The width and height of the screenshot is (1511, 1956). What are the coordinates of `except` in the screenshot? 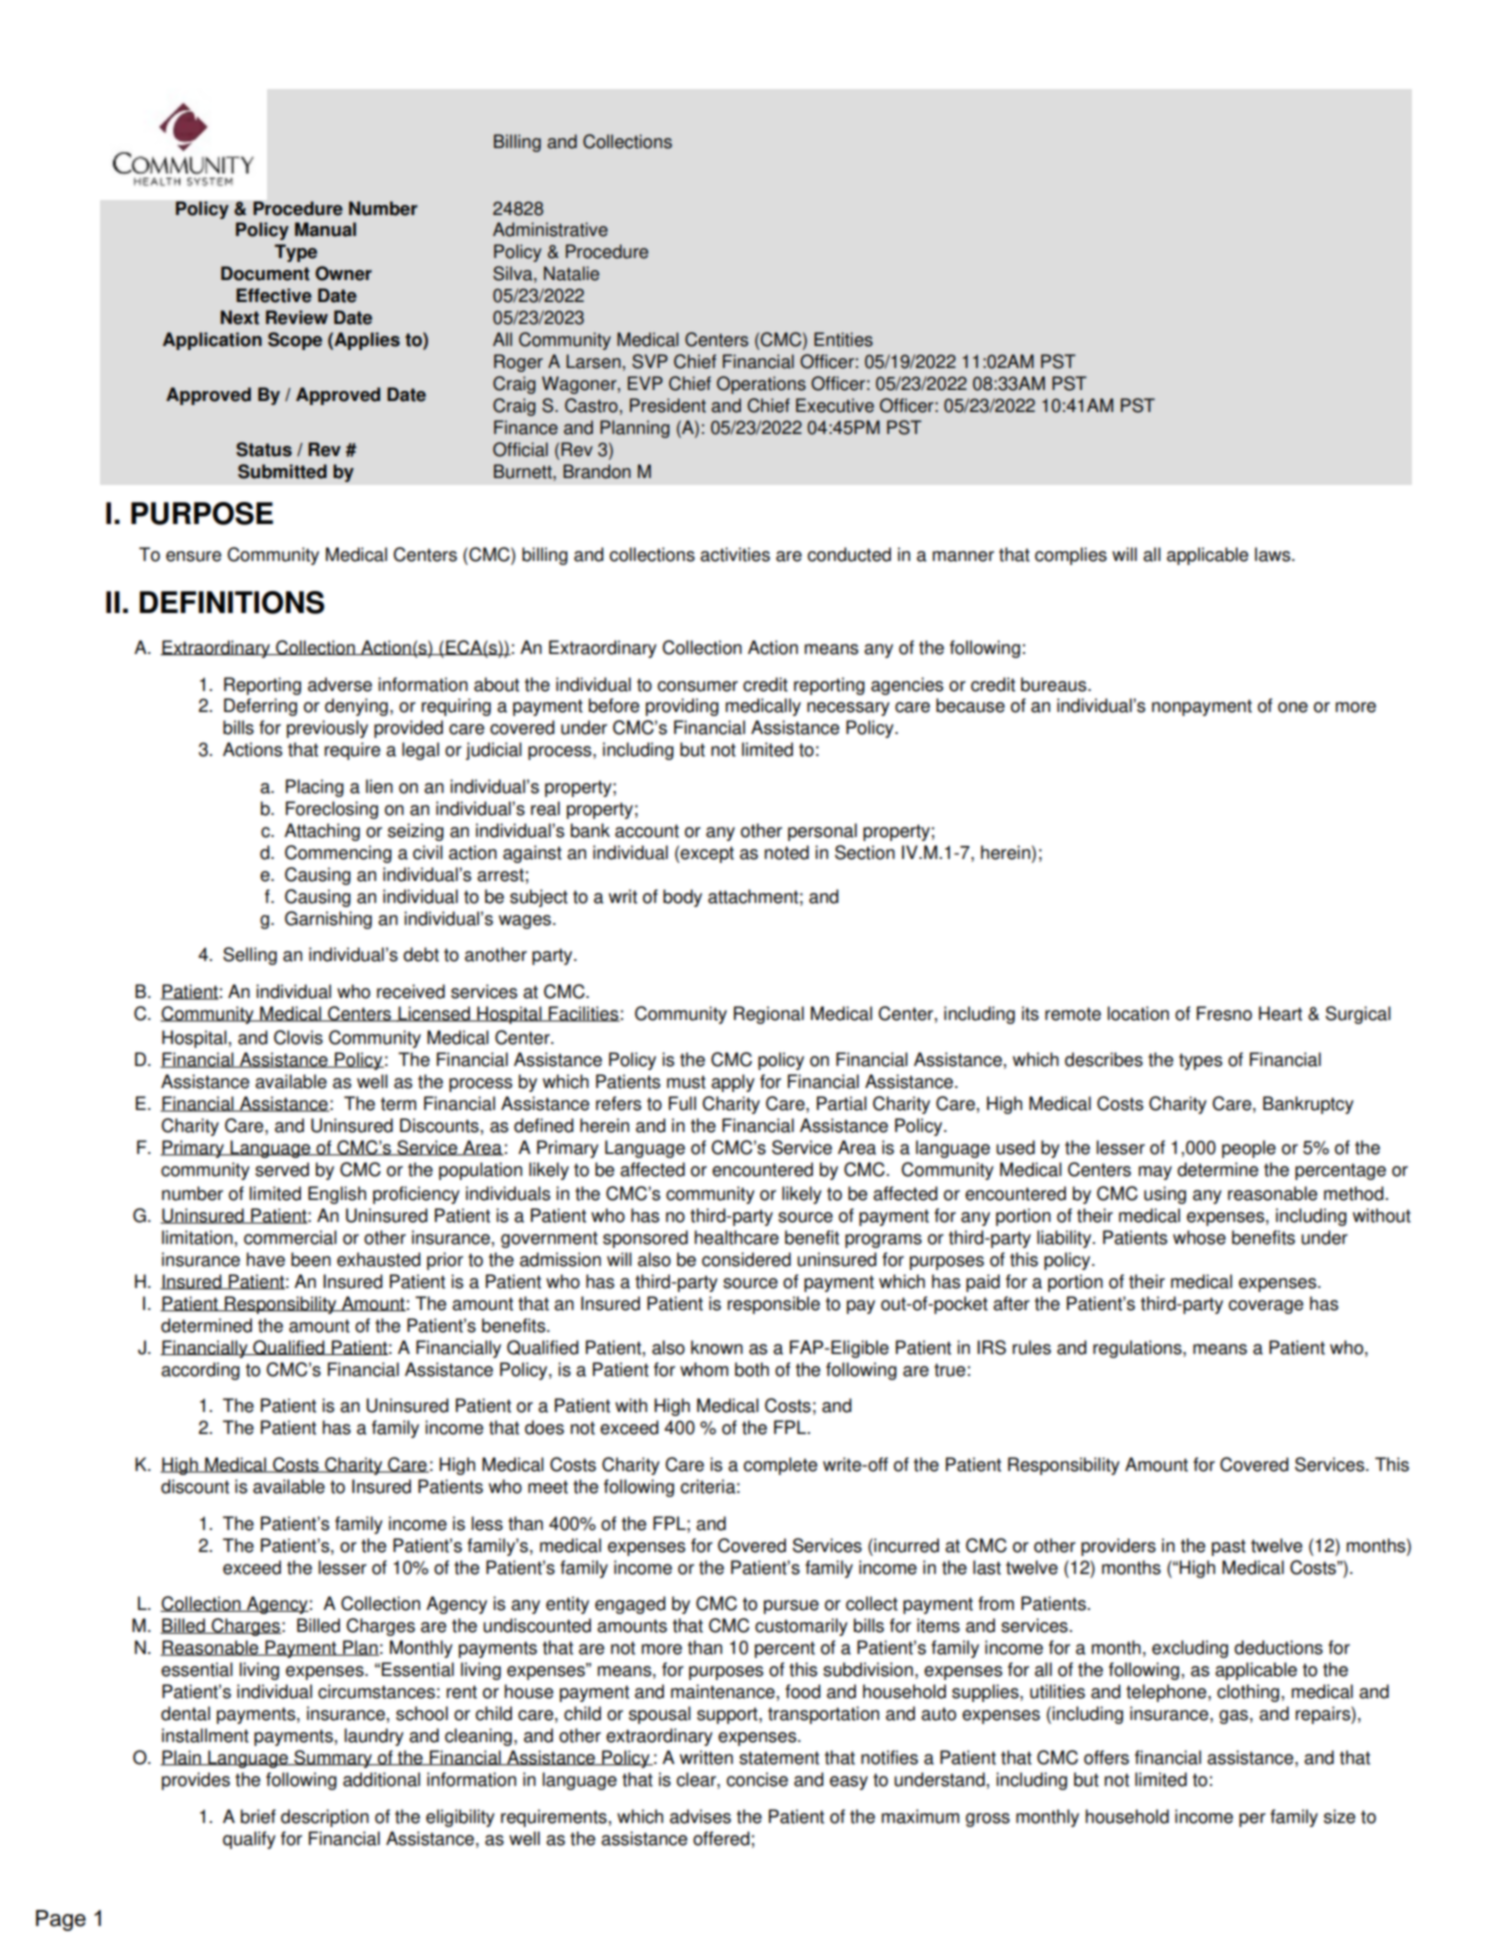 It's located at (707, 854).
